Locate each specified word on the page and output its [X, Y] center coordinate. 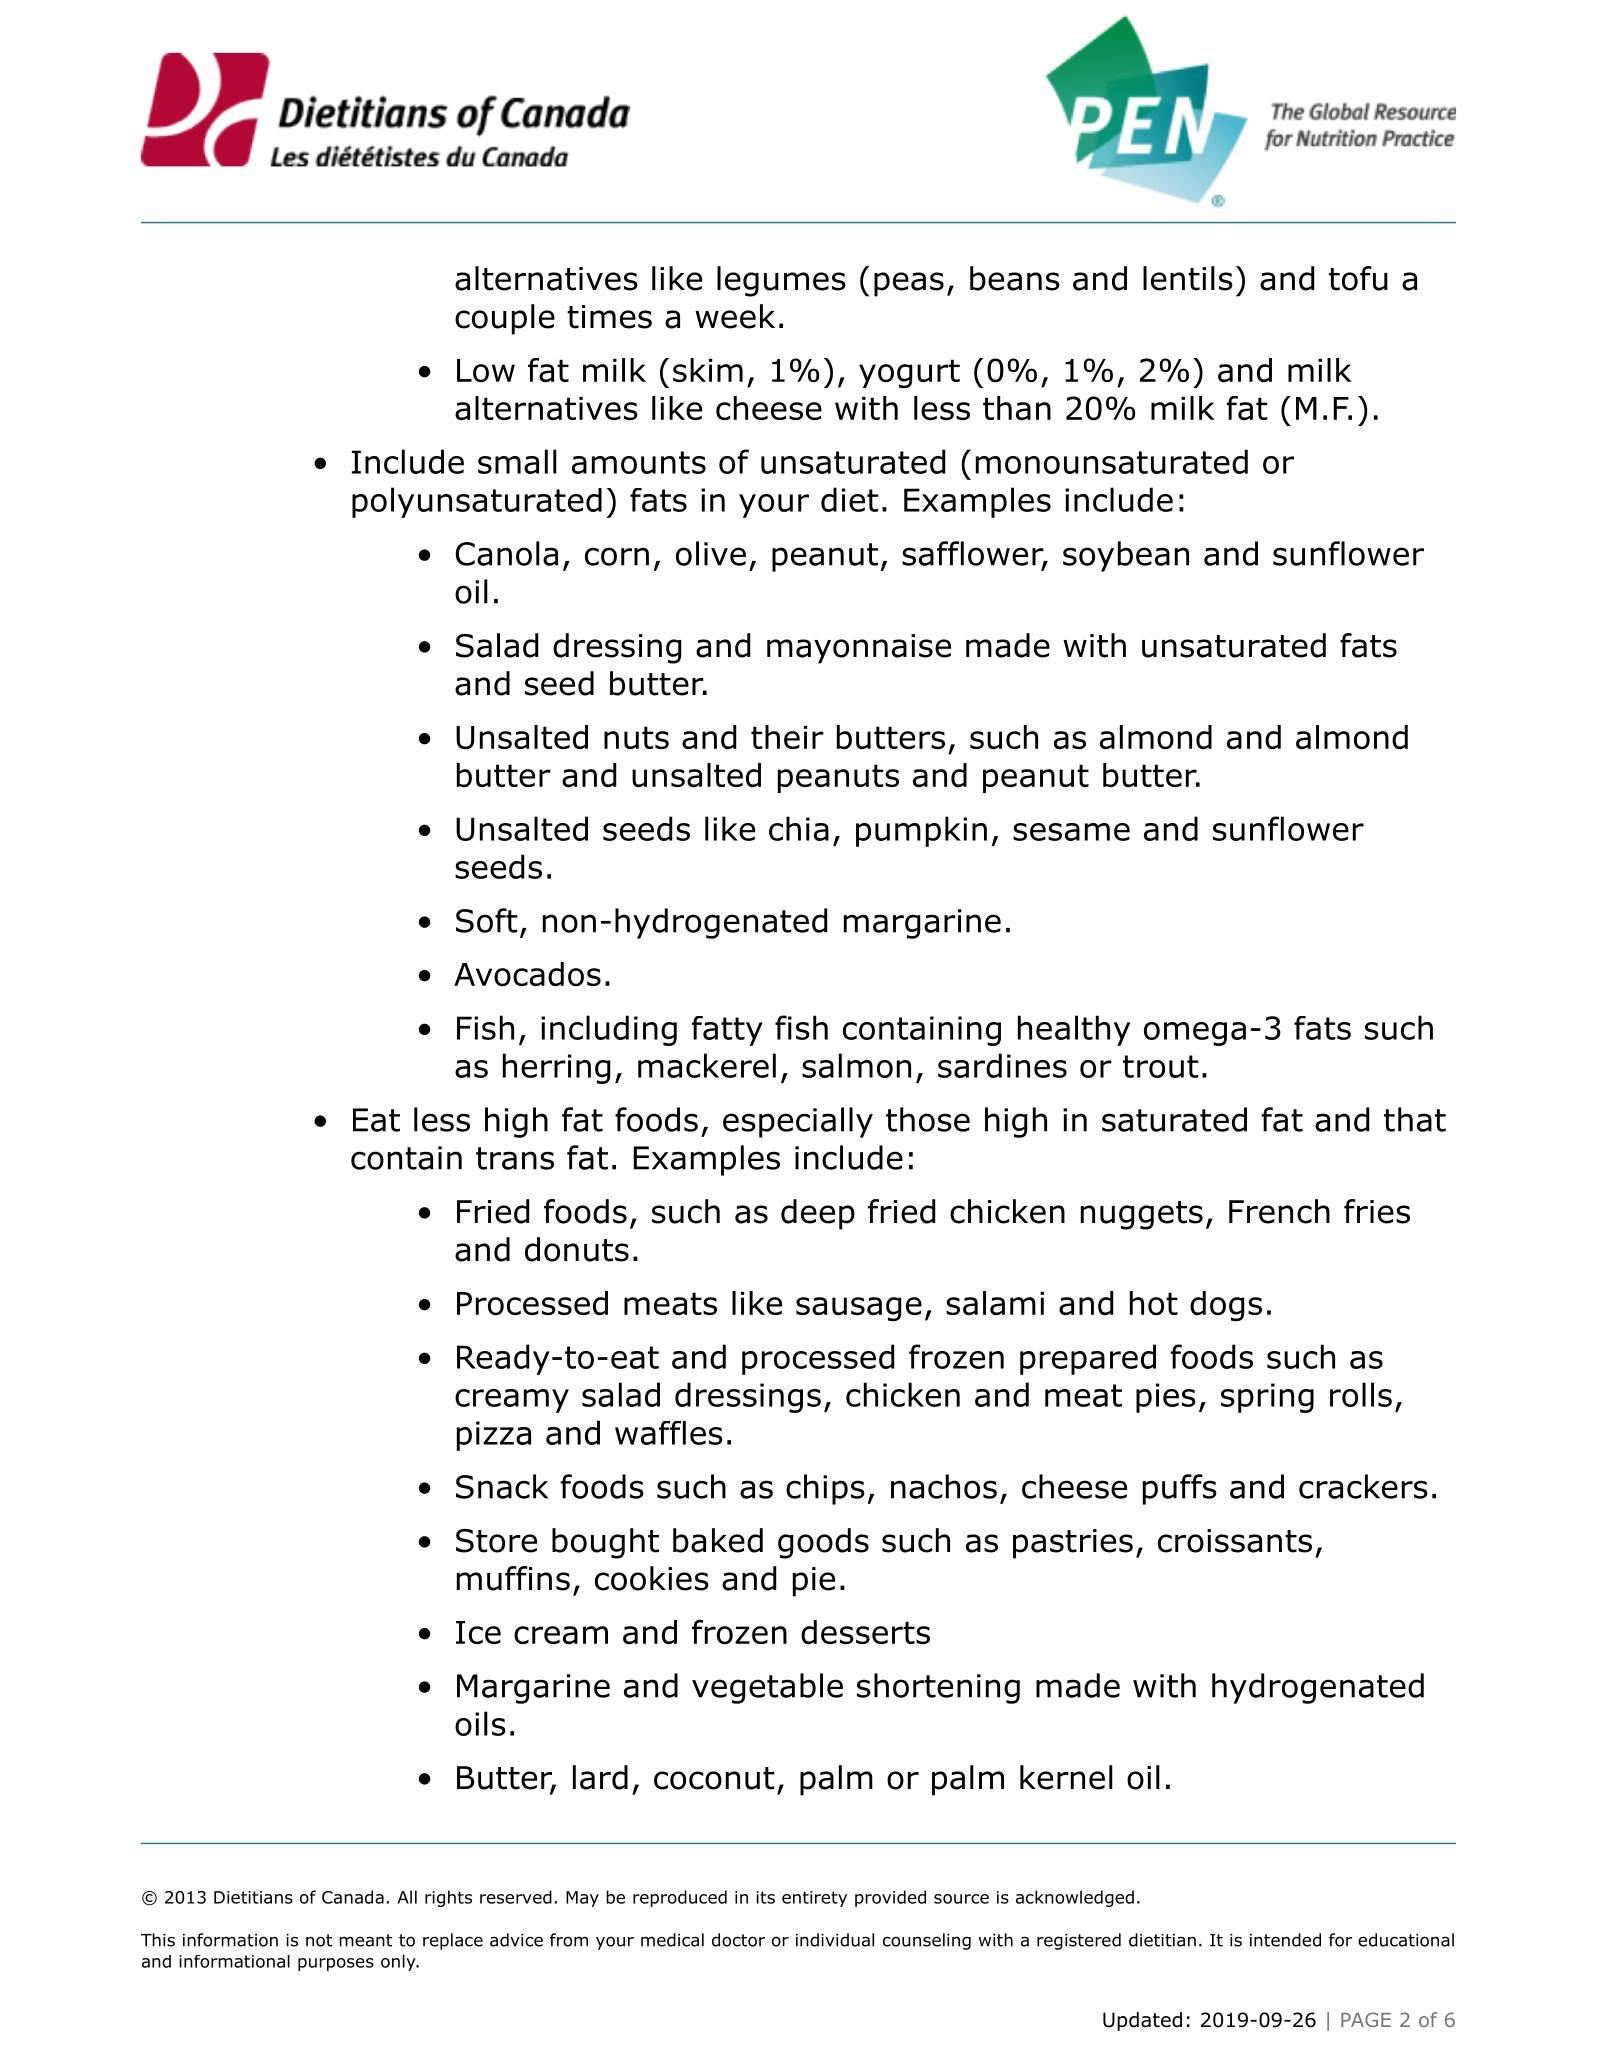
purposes [336, 1964]
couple [505, 319]
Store [496, 1541]
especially [798, 1122]
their [787, 737]
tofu [1358, 278]
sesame [1071, 832]
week [735, 316]
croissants [1235, 1541]
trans [515, 1158]
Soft [487, 920]
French [1279, 1211]
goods [823, 1543]
